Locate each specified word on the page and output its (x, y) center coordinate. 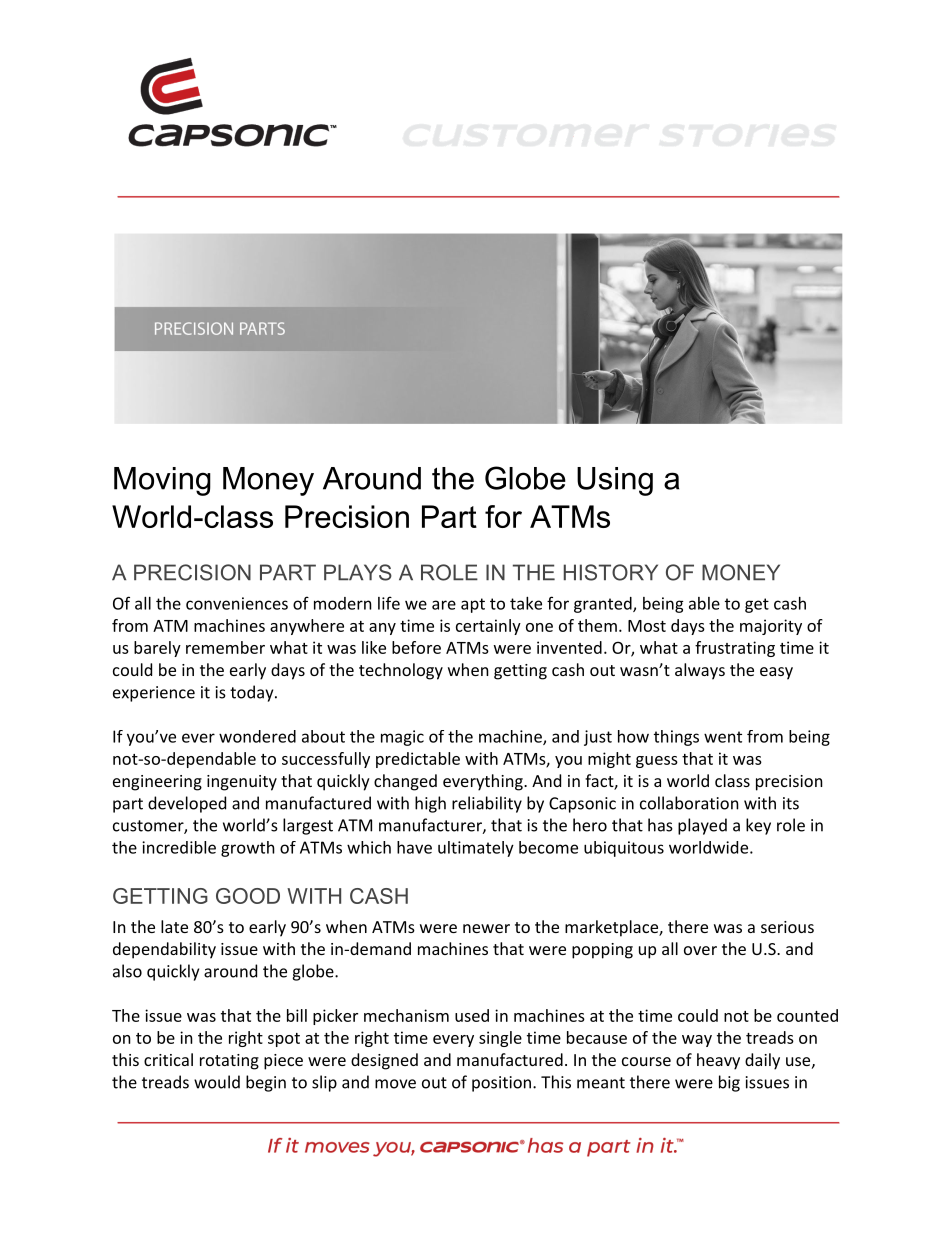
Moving (162, 481)
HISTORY (611, 572)
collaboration (689, 803)
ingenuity (242, 783)
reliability (487, 804)
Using (615, 481)
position (501, 1084)
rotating (229, 1062)
